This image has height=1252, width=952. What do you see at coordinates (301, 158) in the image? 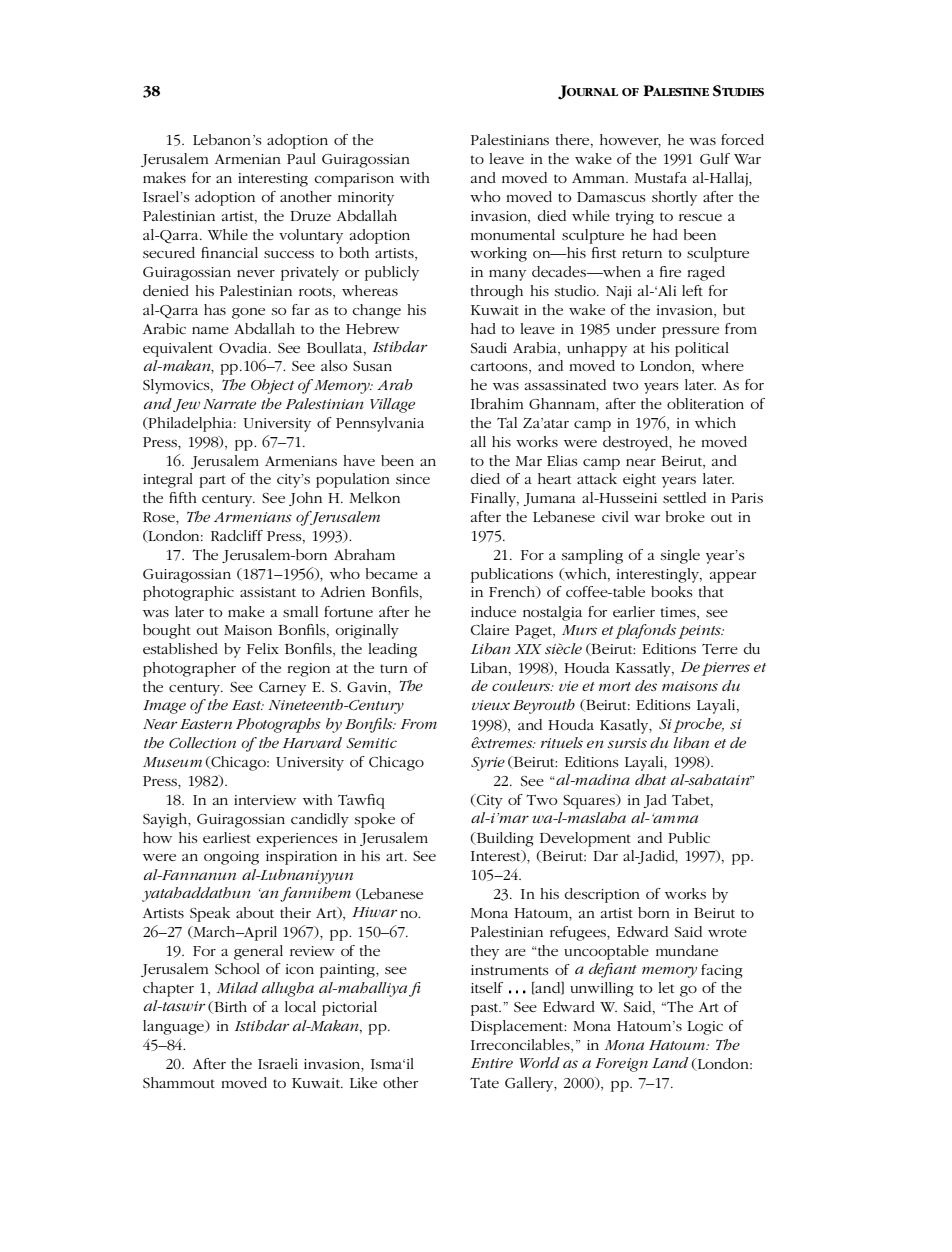
I see `Paul` at bounding box center [301, 158].
